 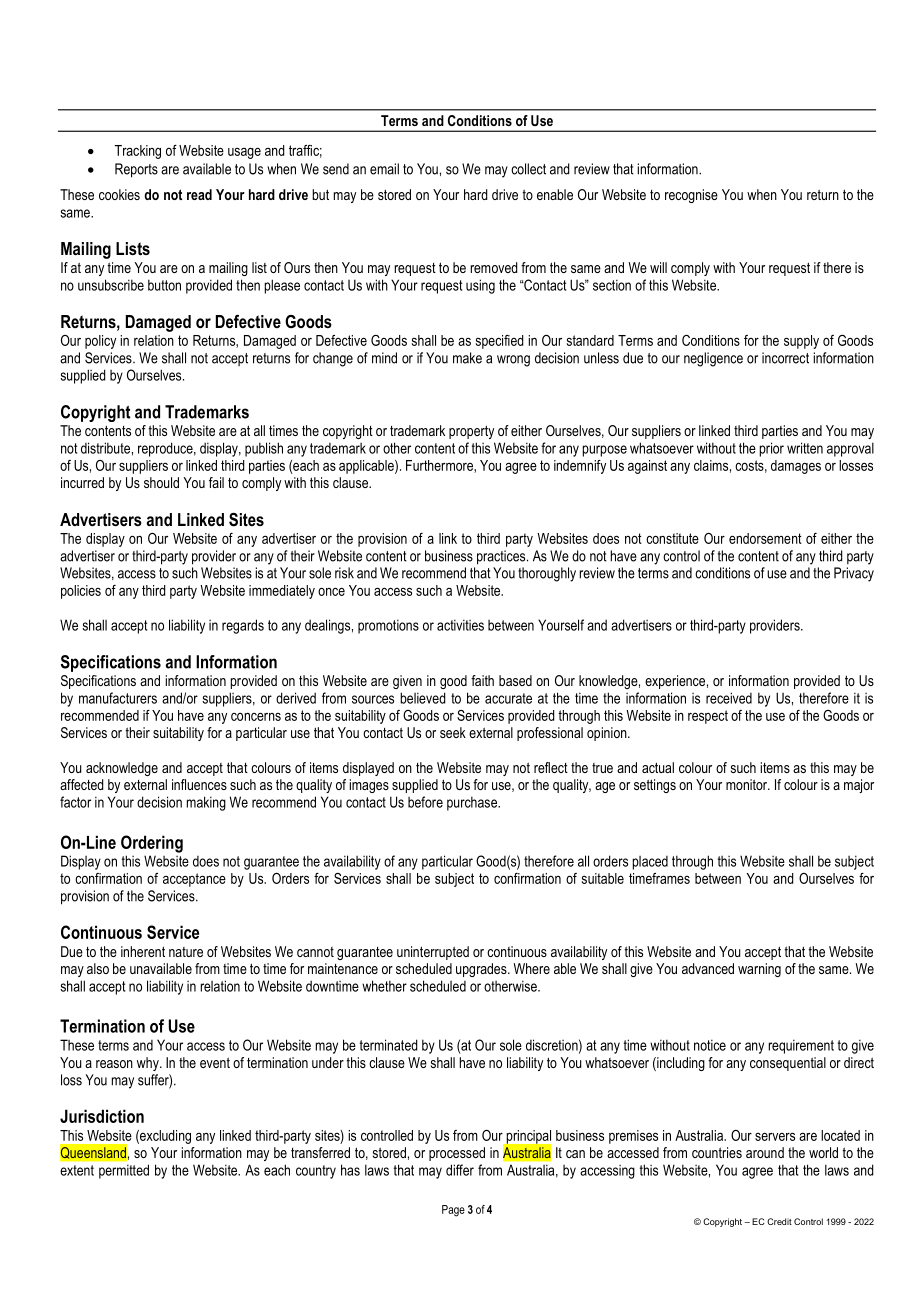 I want to click on Ordering, so click(x=152, y=844).
